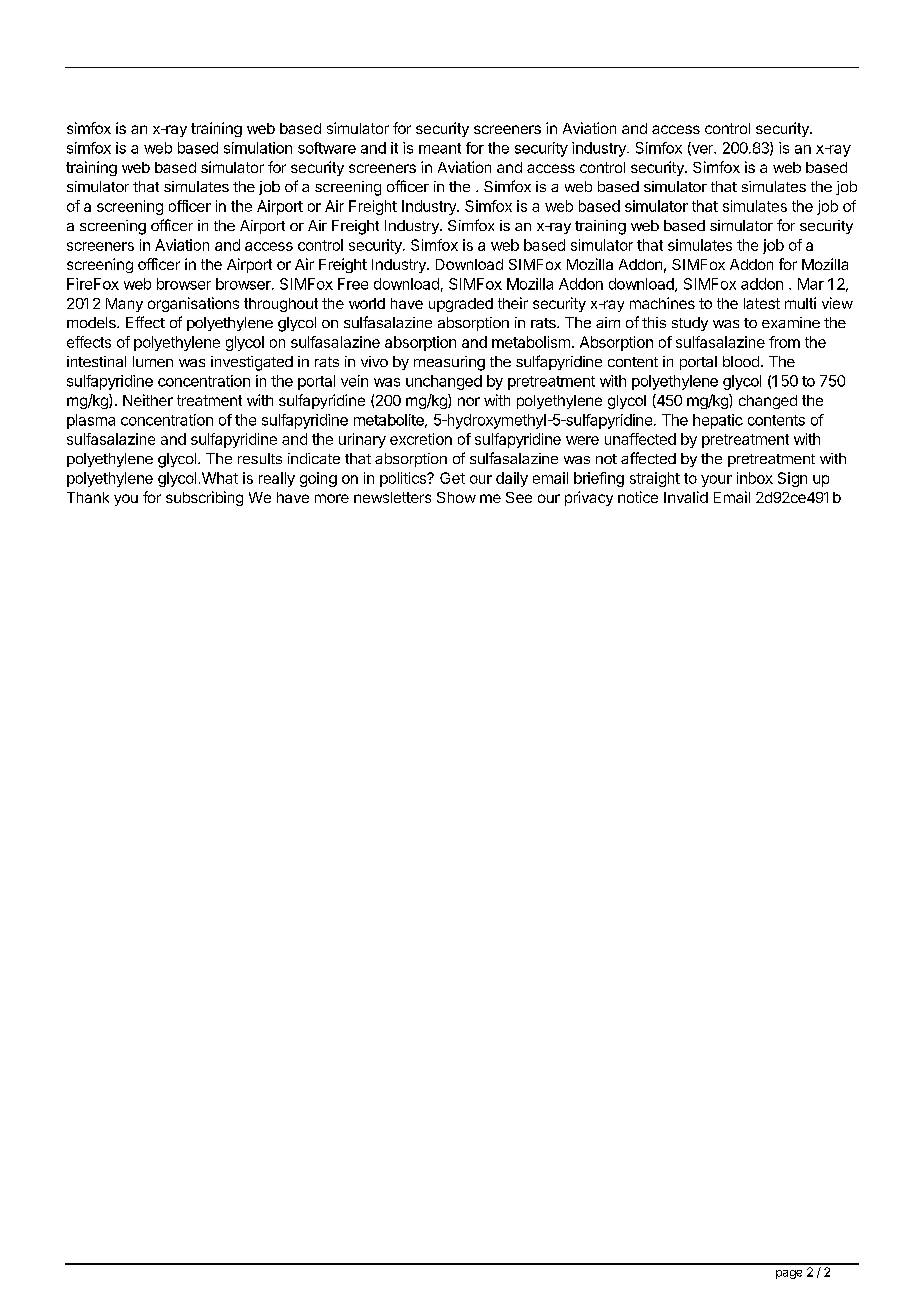  Describe the element at coordinates (638, 497) in the screenshot. I see `notice` at that location.
